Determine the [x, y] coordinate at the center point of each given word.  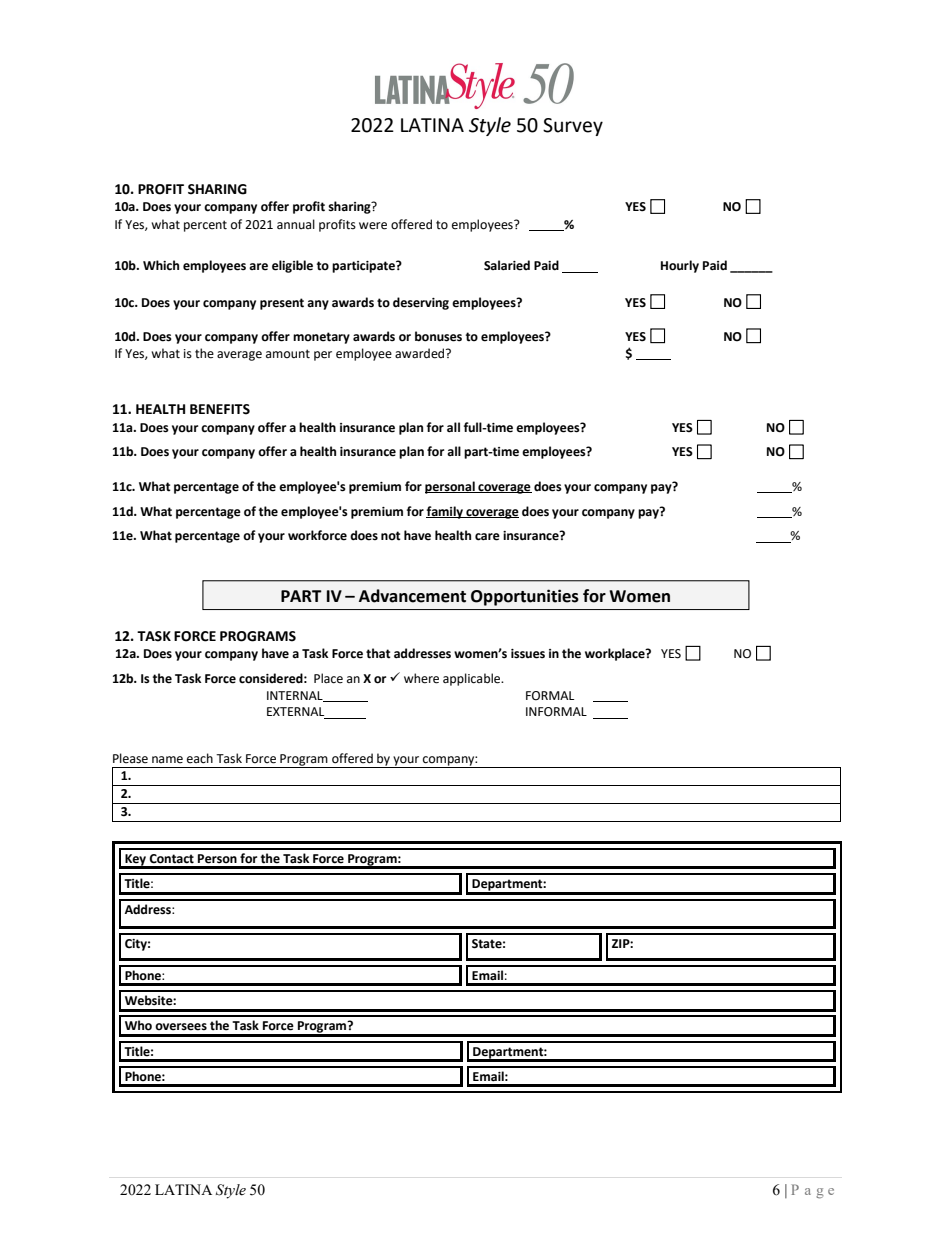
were [373, 226]
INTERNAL [296, 696]
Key [135, 861]
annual [296, 224]
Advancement [412, 596]
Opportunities [525, 597]
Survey [573, 127]
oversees [181, 1027]
